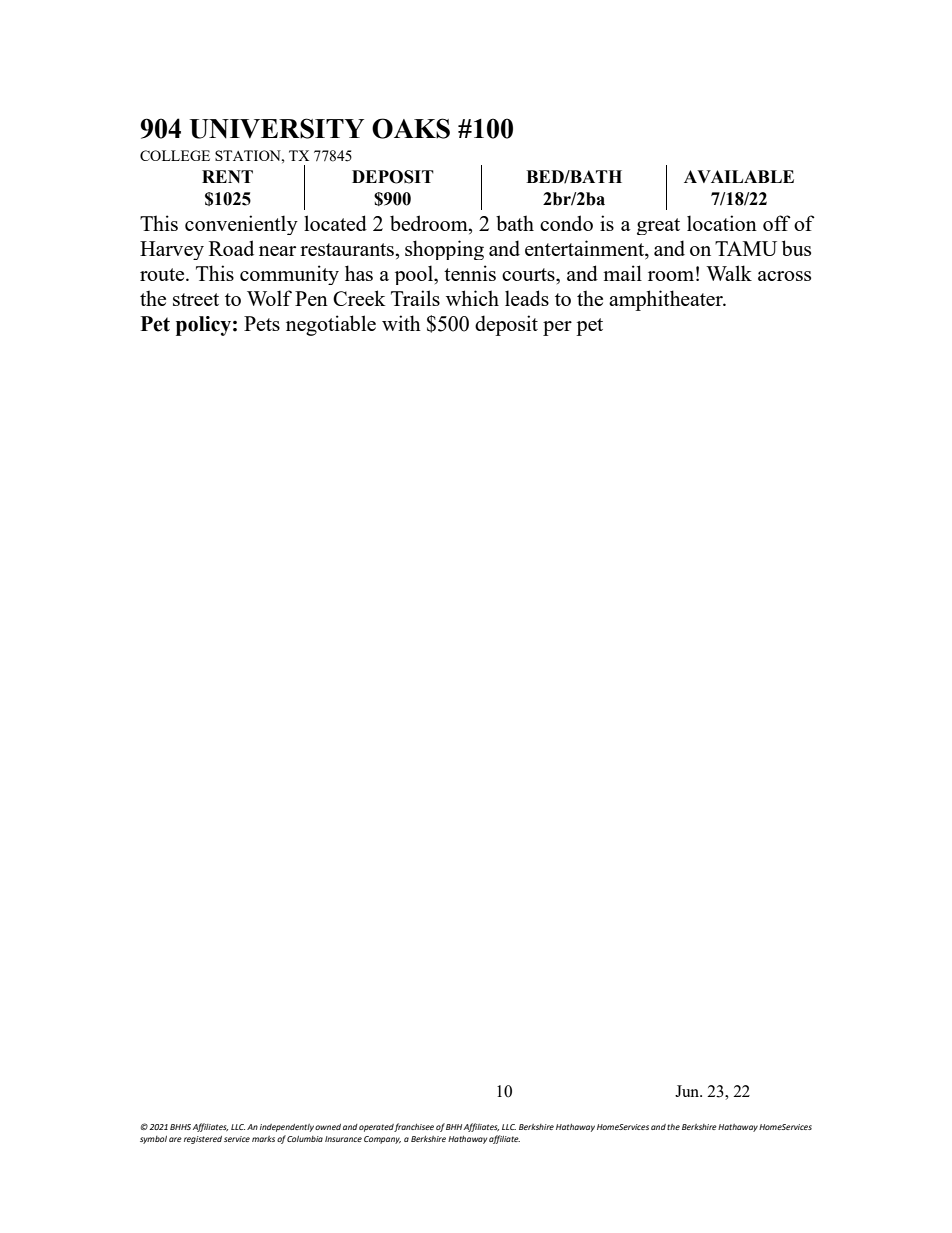 Image resolution: width=952 pixels, height=1233 pixels. What do you see at coordinates (401, 323) in the screenshot?
I see `with` at bounding box center [401, 323].
